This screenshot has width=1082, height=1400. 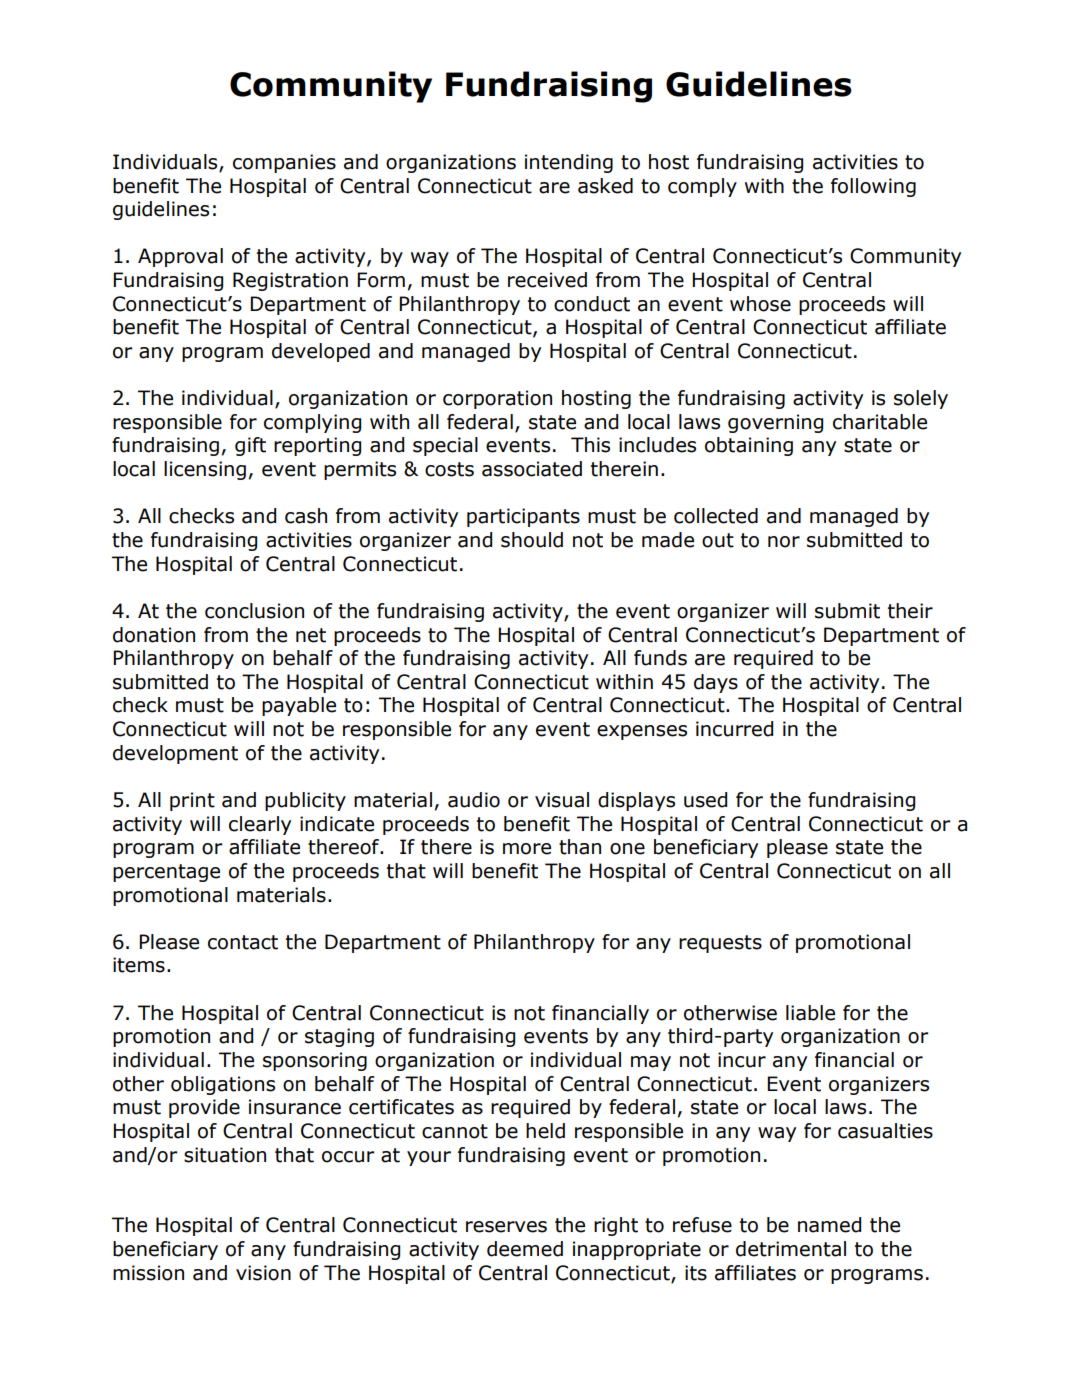 What do you see at coordinates (873, 187) in the screenshot?
I see `following` at bounding box center [873, 187].
